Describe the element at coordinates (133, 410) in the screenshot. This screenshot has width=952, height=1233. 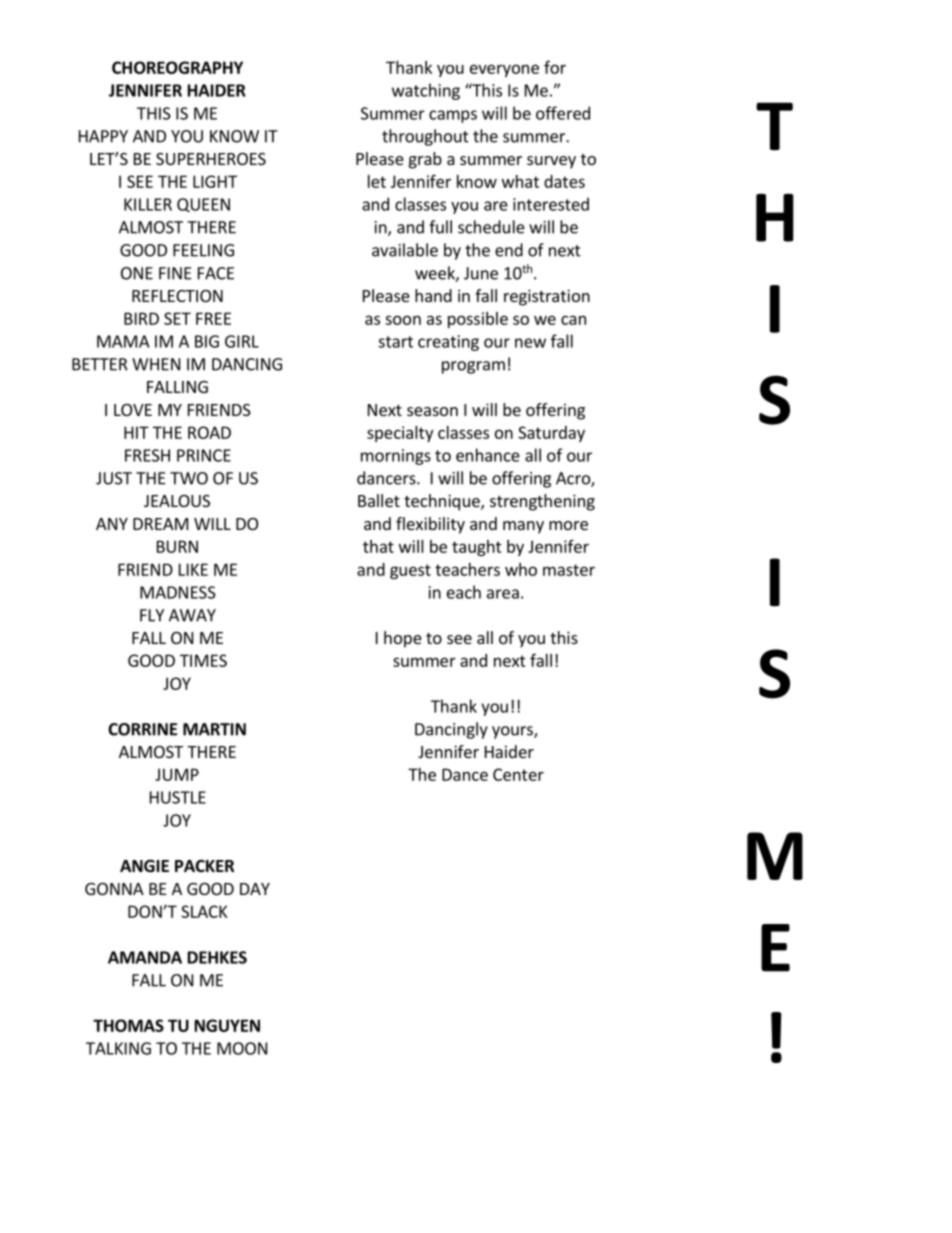
I see `LOVE` at that location.
